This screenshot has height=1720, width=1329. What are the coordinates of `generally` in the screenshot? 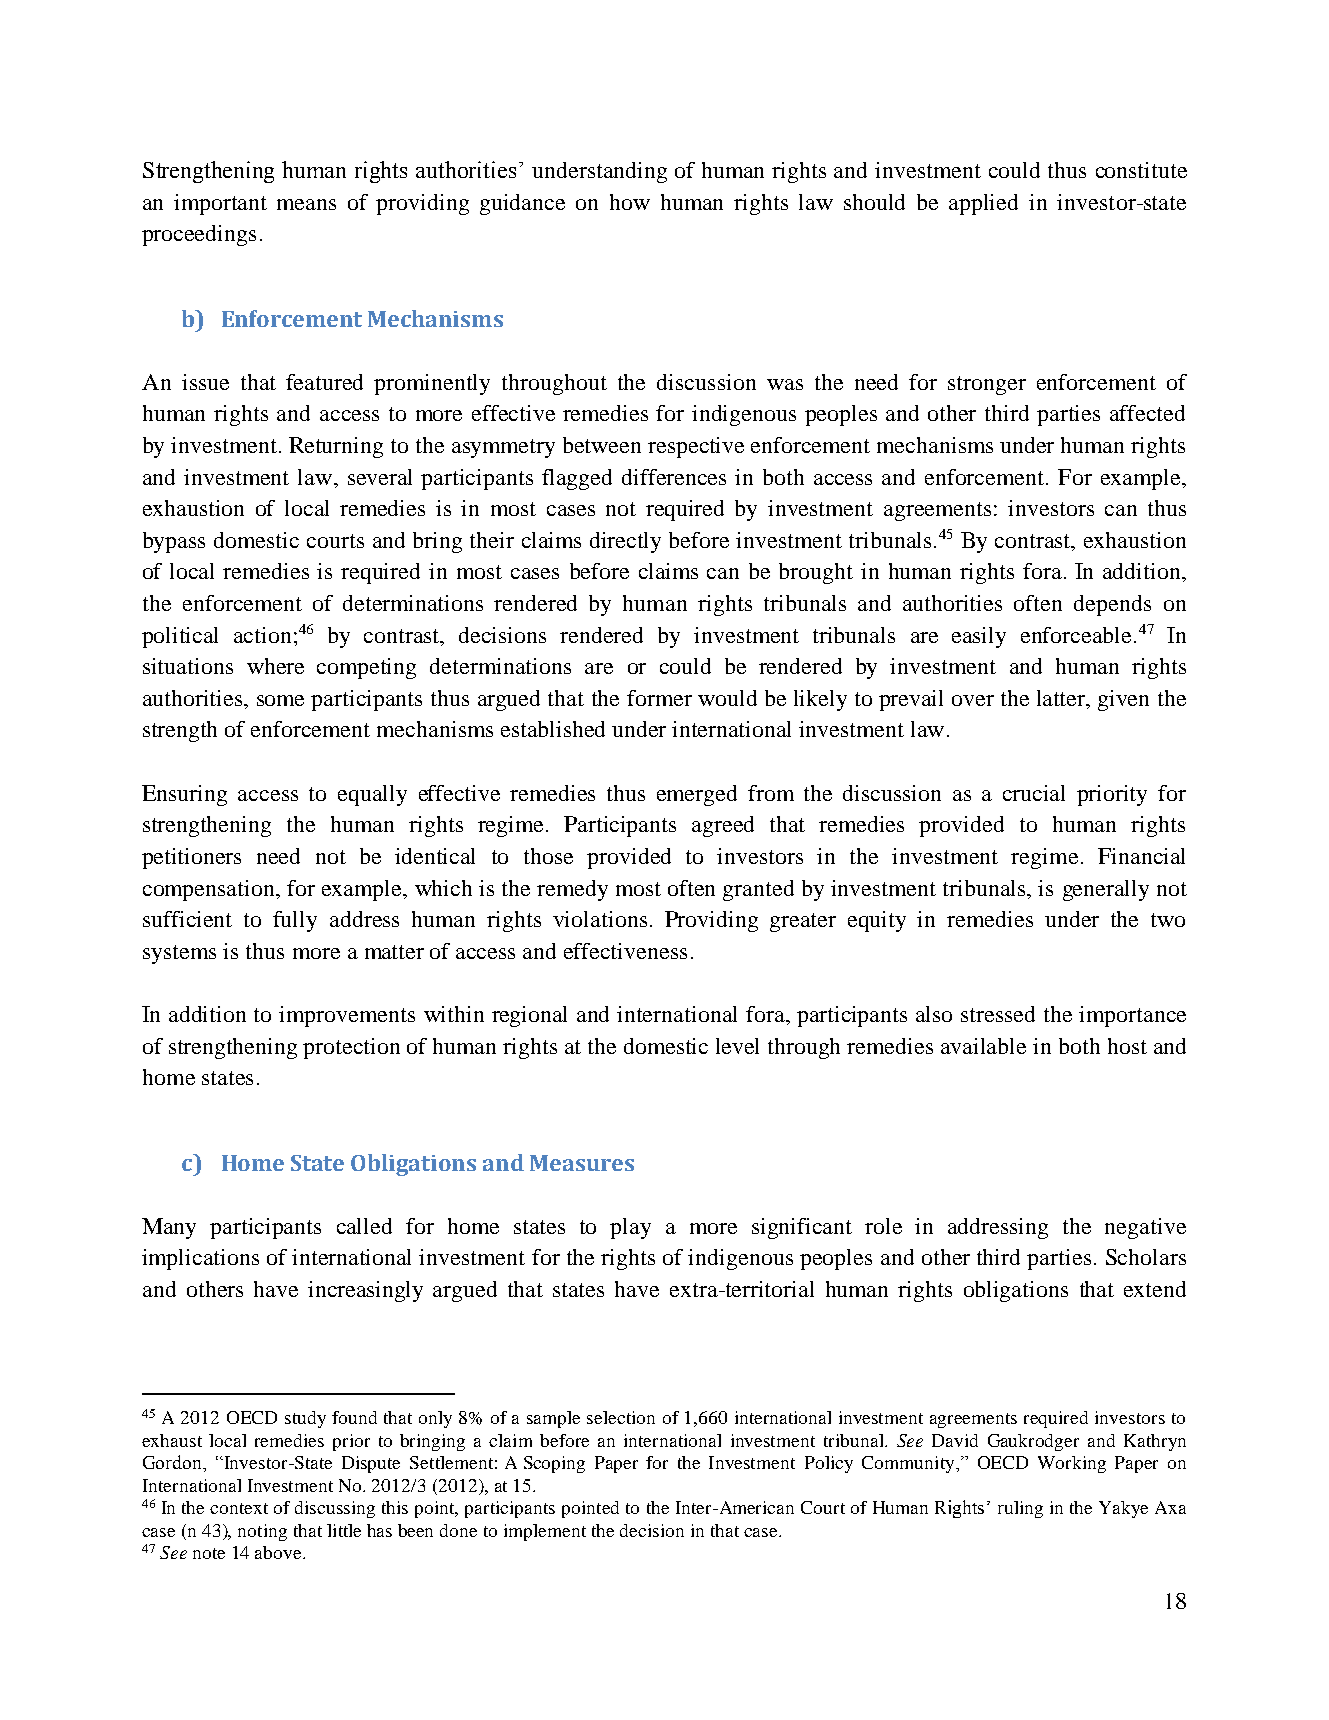 It's located at (1106, 890).
